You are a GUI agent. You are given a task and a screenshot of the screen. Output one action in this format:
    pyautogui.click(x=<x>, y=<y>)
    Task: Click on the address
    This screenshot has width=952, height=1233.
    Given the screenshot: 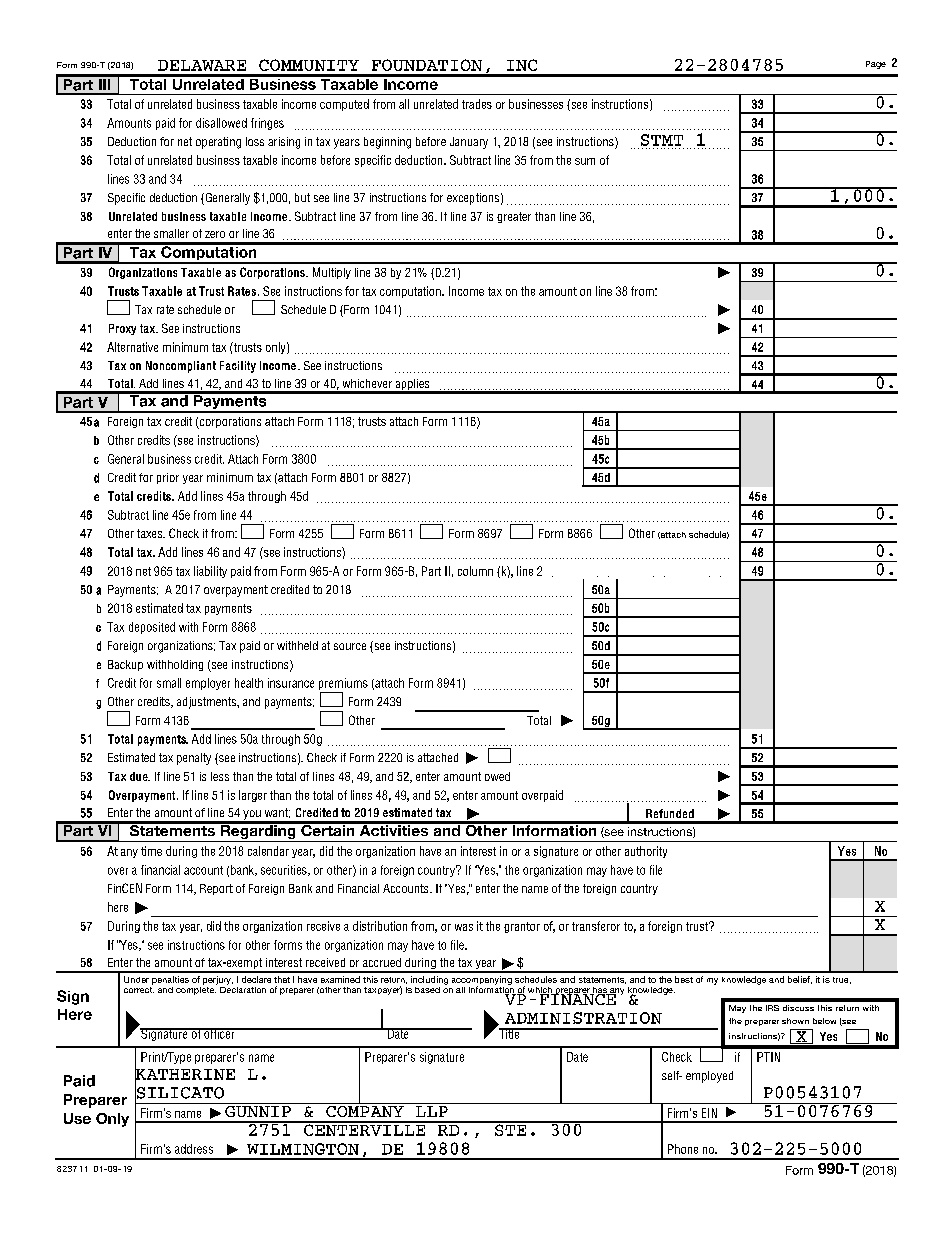 What is the action you would take?
    pyautogui.click(x=194, y=1149)
